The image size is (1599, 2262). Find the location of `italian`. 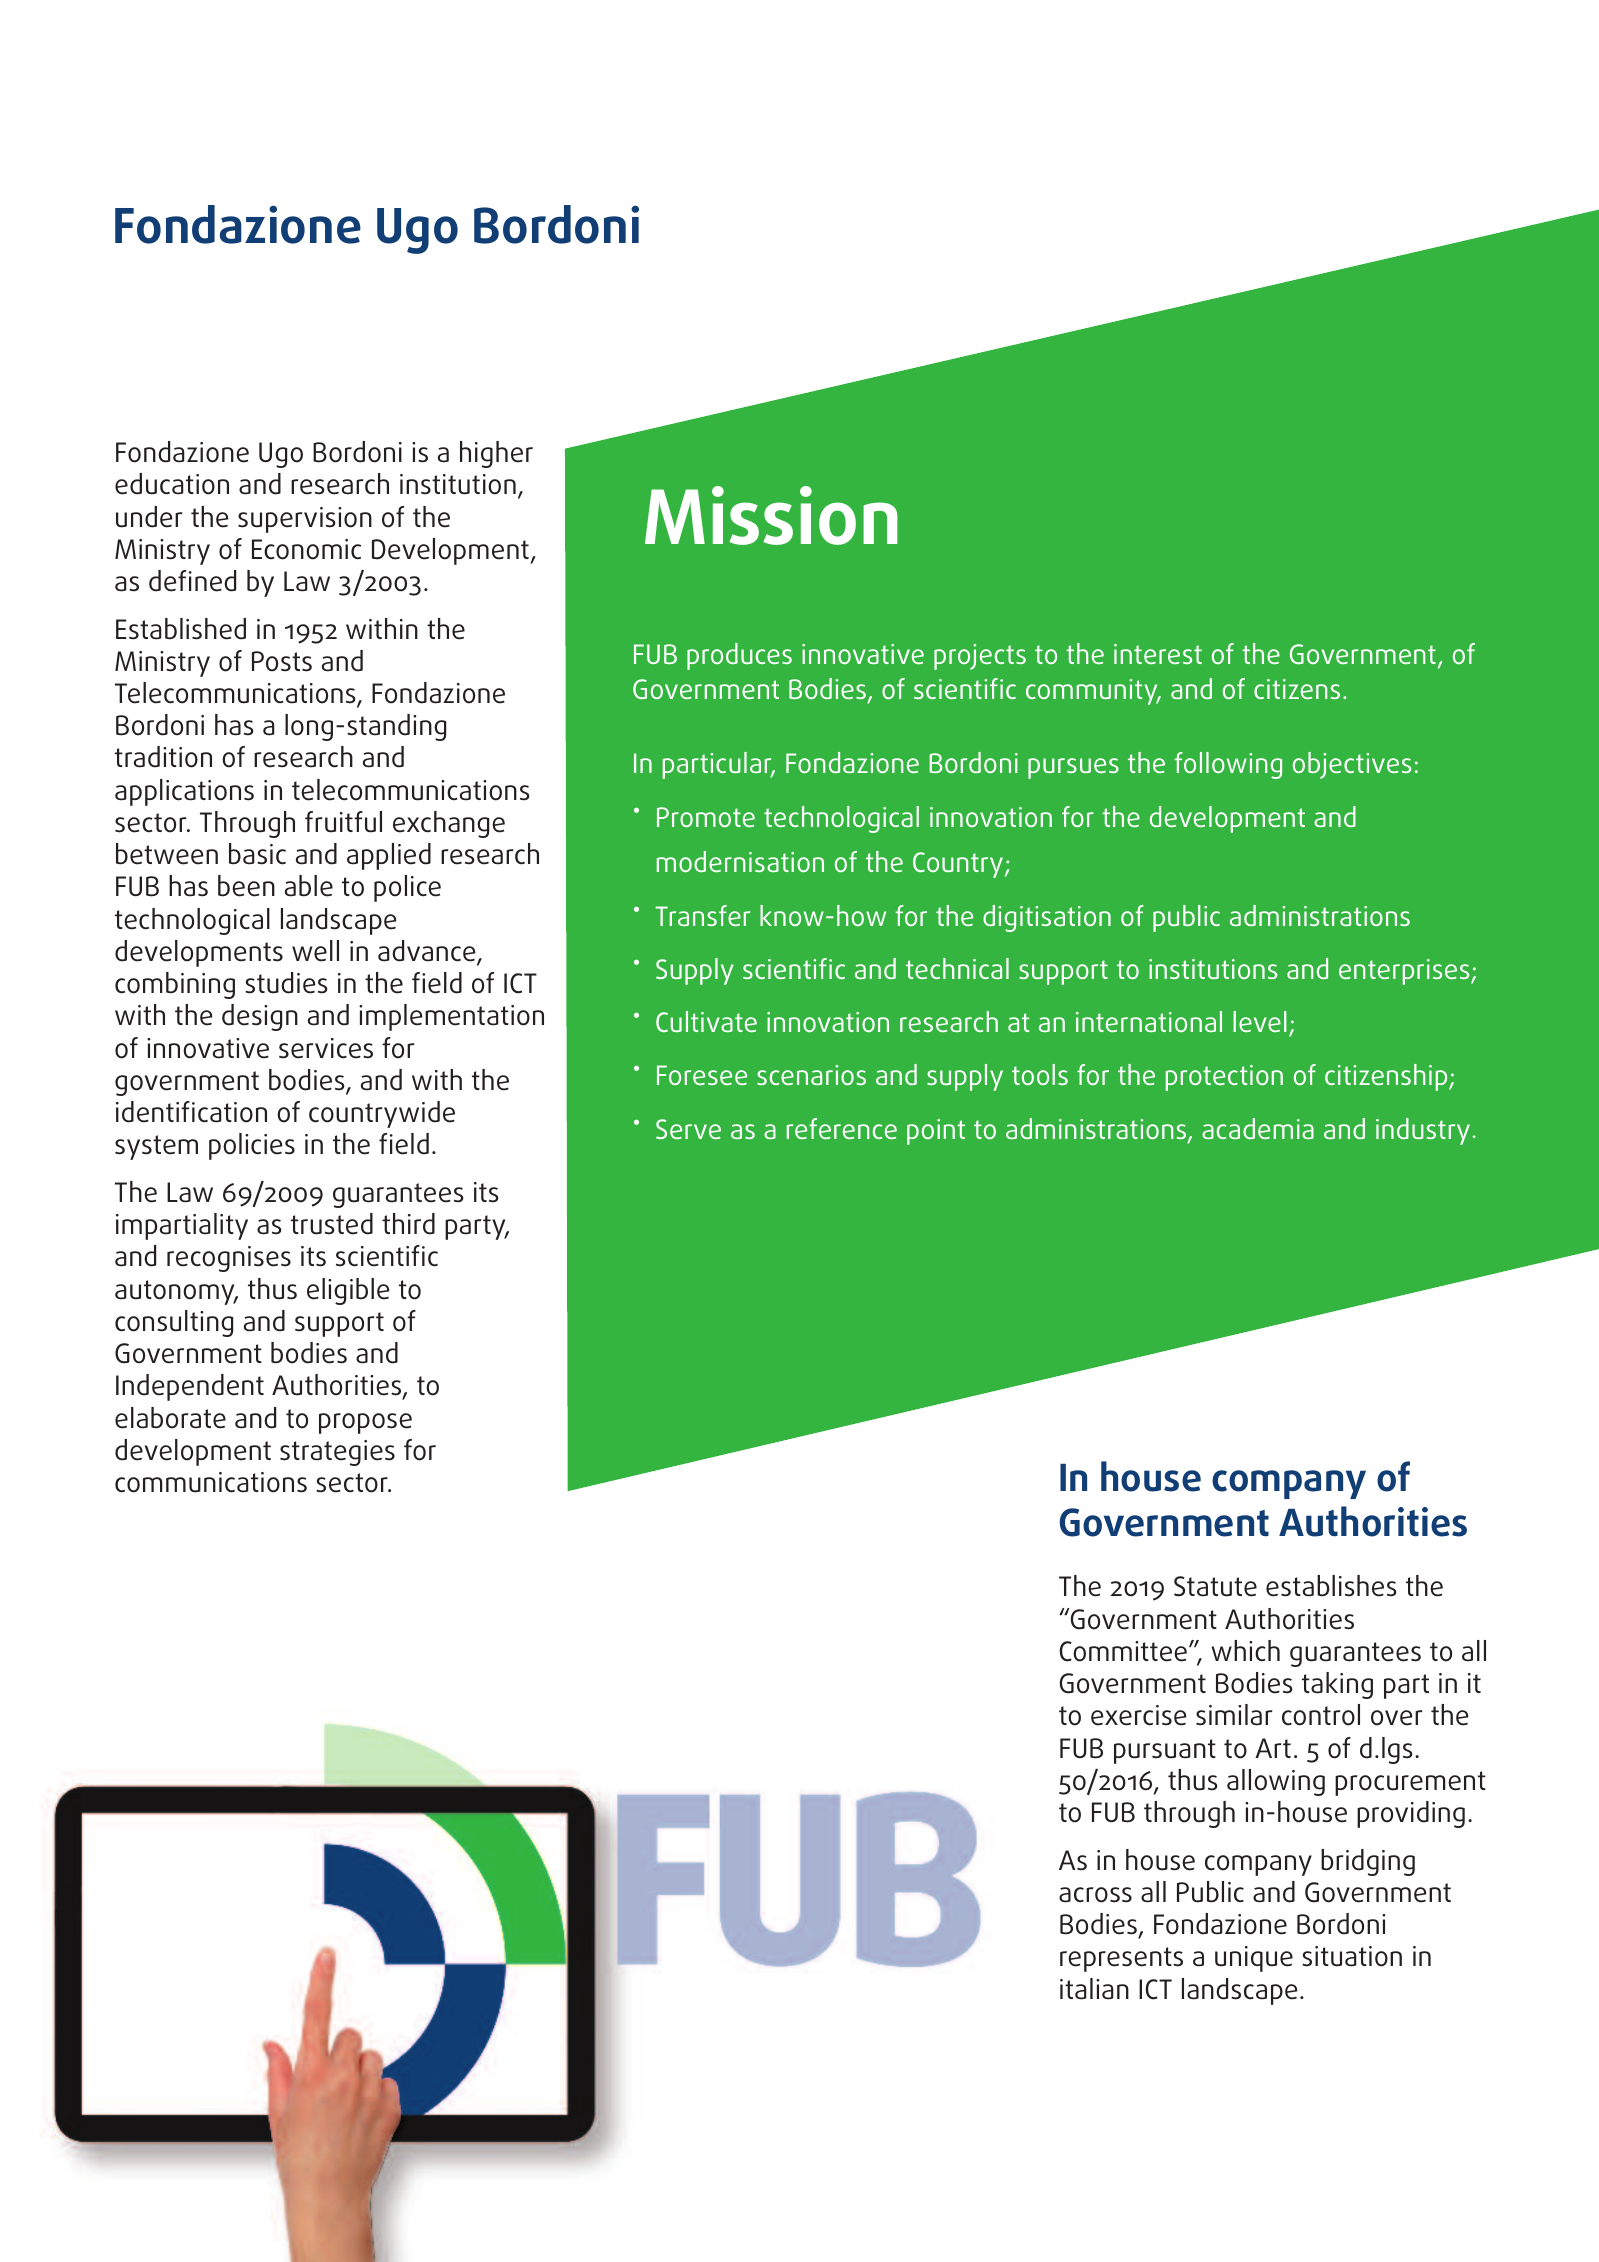

italian is located at coordinates (1094, 1989).
